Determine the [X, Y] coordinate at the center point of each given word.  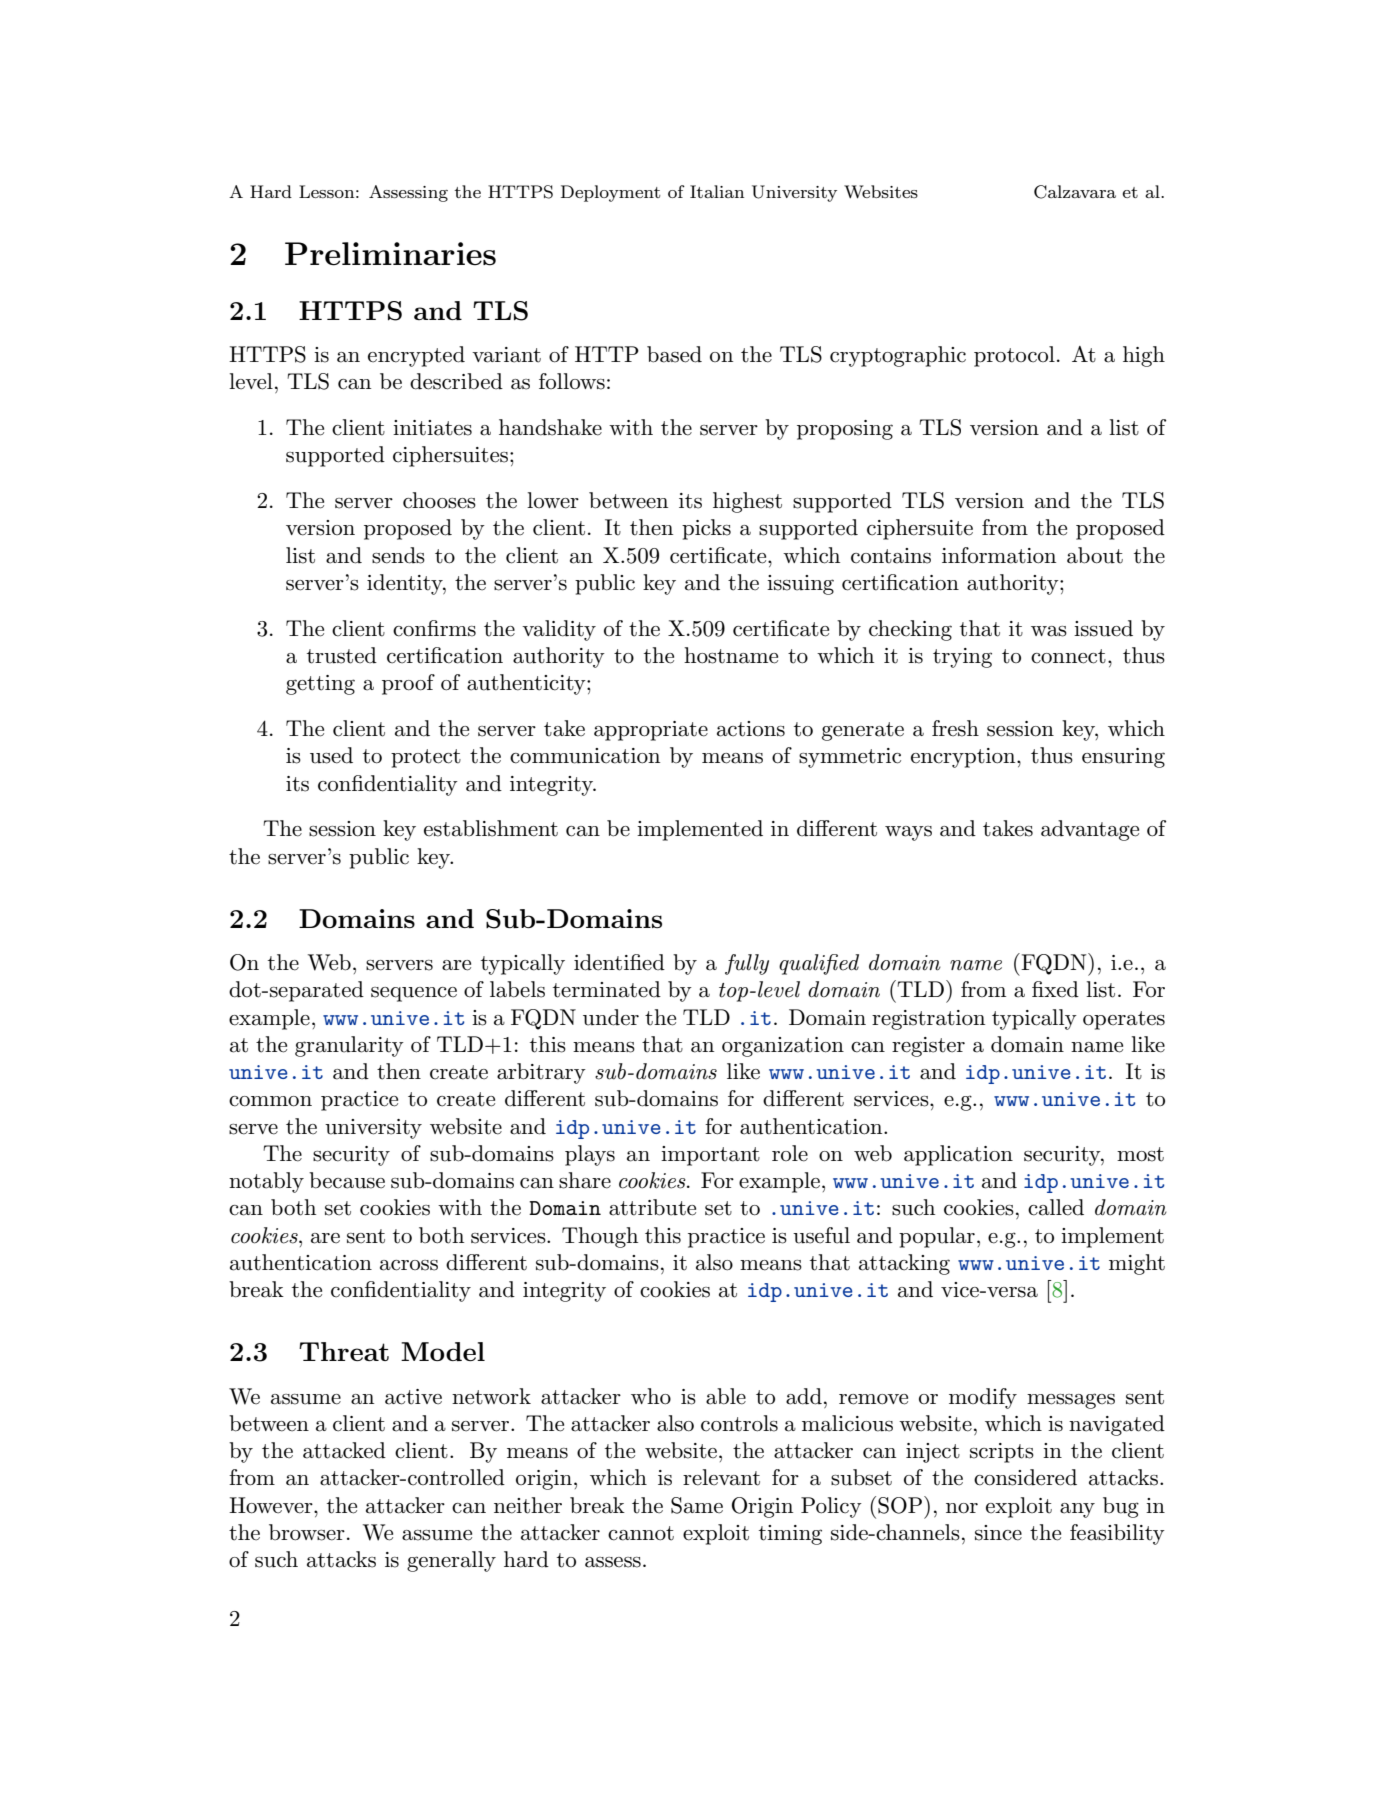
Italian [717, 191]
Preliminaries [390, 254]
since [998, 1533]
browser [307, 1532]
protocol [1014, 356]
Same [697, 1505]
